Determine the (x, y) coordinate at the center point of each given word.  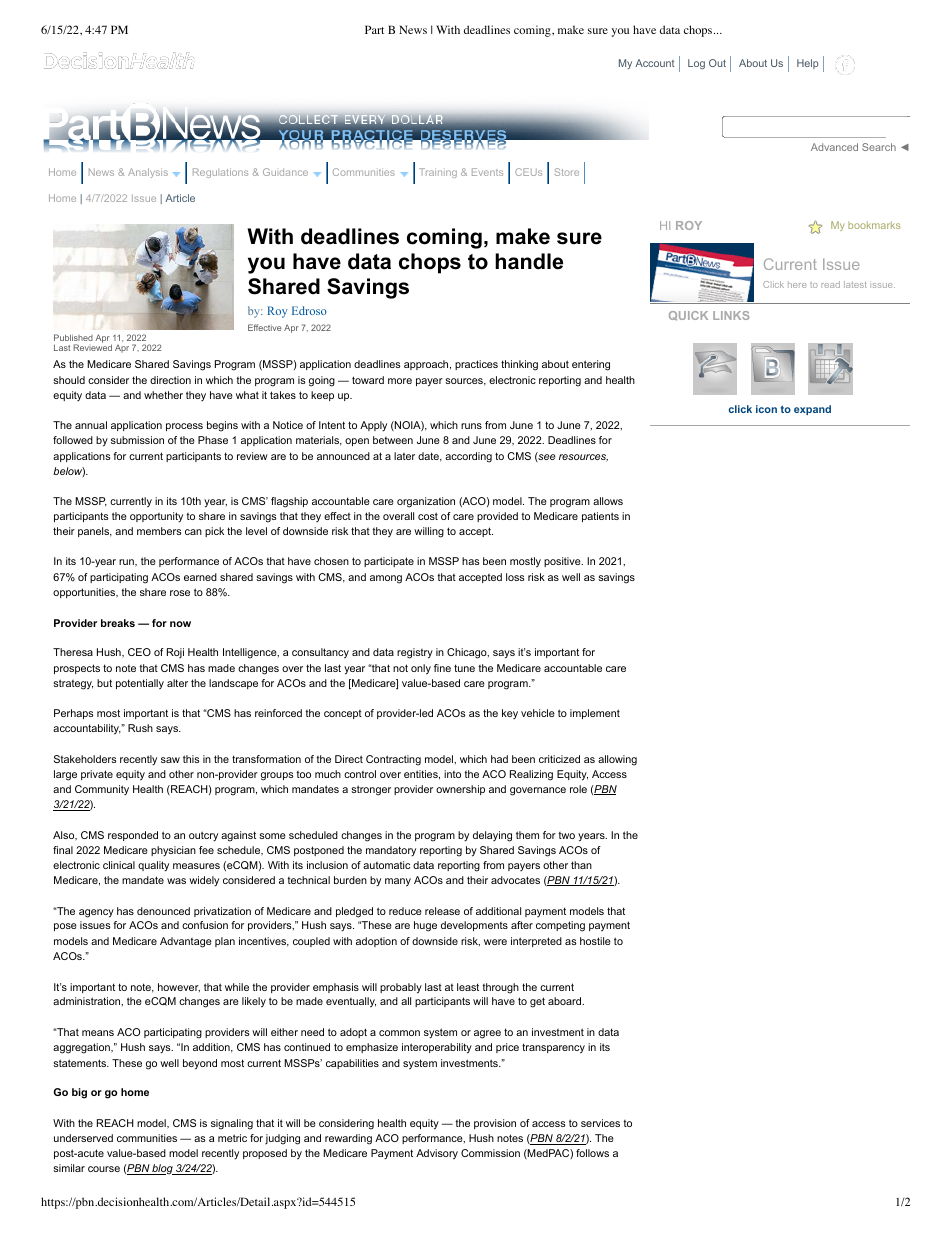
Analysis (148, 173)
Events (487, 172)
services (600, 1123)
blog (163, 1169)
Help (808, 64)
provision (495, 1124)
